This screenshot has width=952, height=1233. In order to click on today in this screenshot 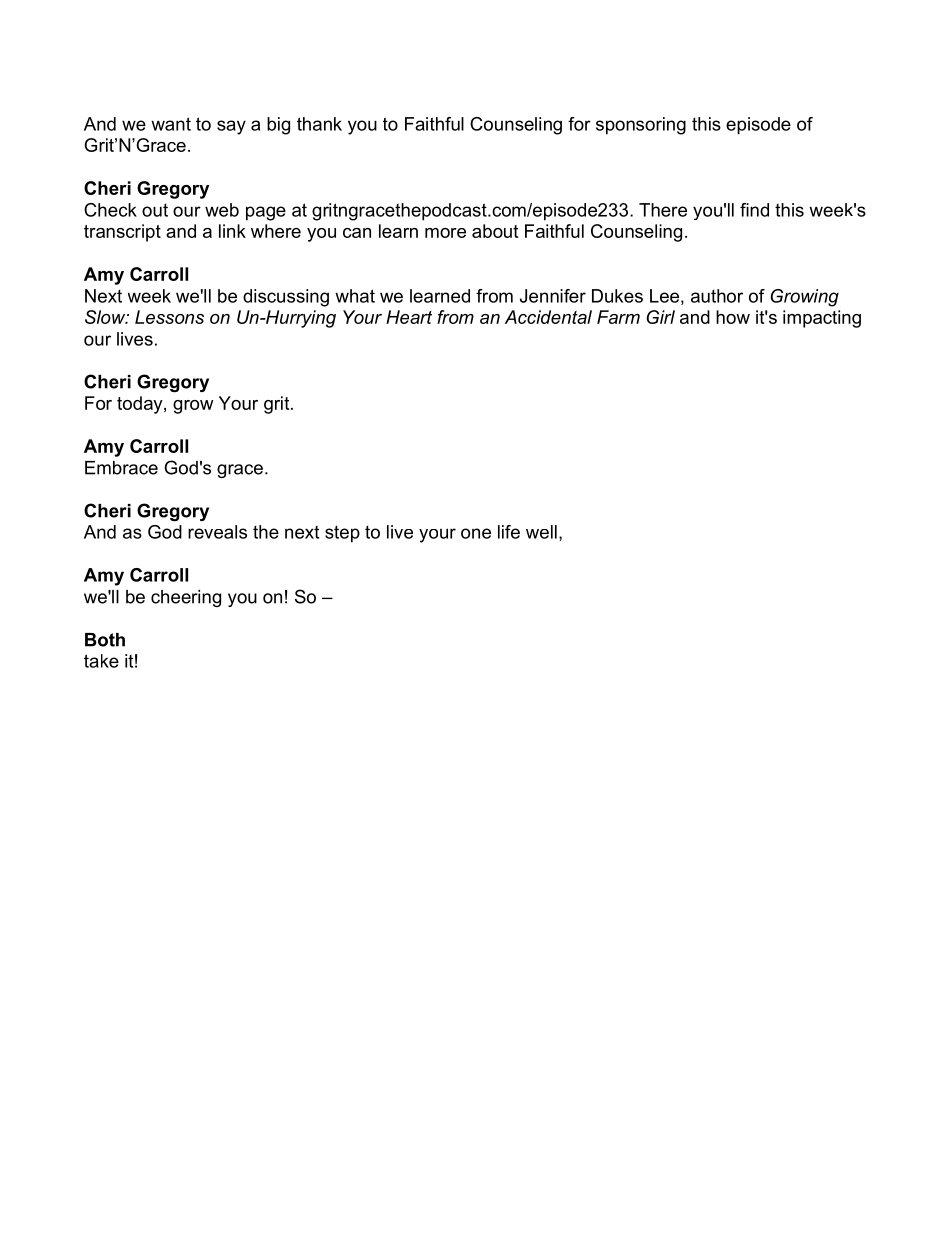, I will do `click(141, 405)`.
